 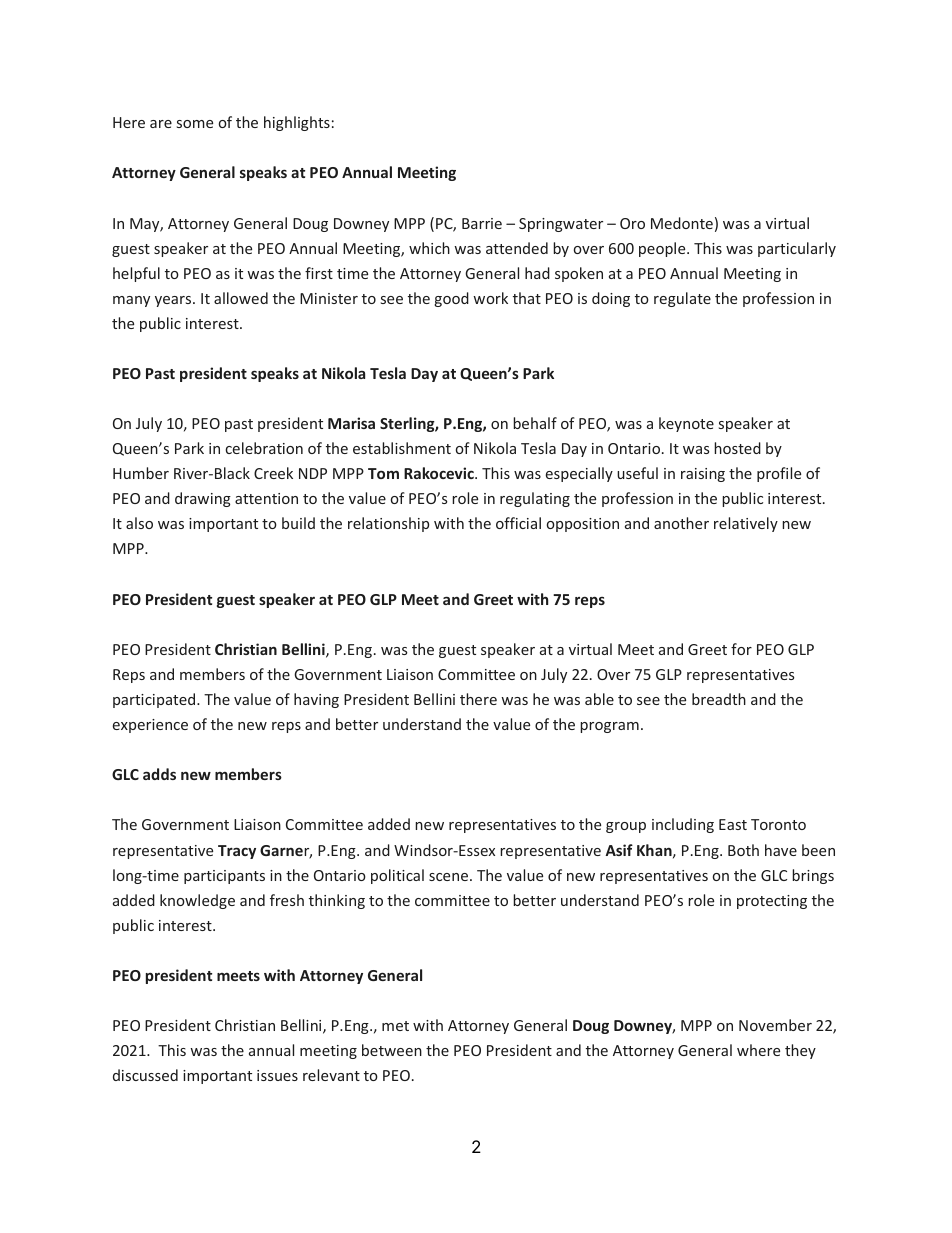 What do you see at coordinates (277, 1075) in the screenshot?
I see `issues` at bounding box center [277, 1075].
